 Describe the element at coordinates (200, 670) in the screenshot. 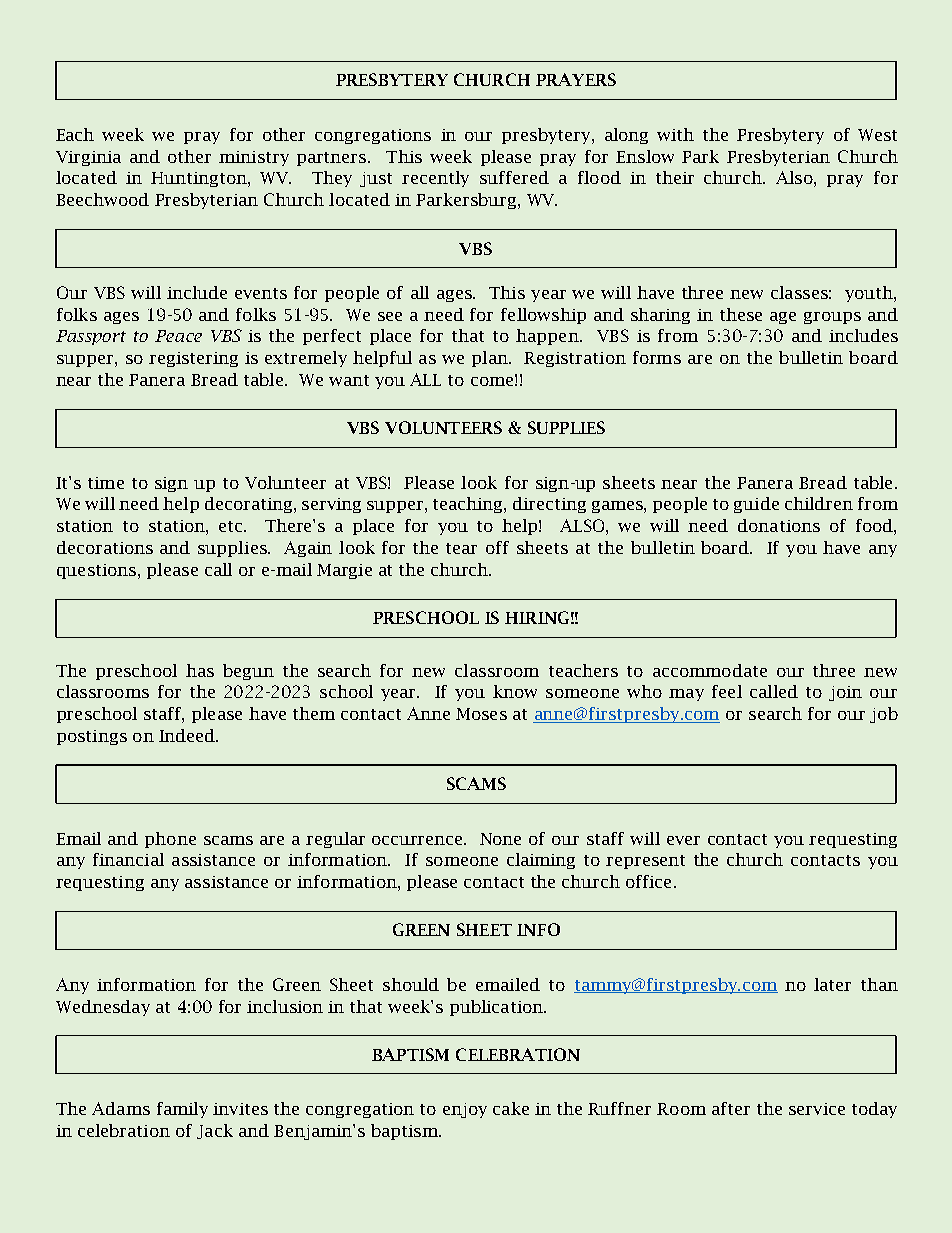

I see `has` at that location.
